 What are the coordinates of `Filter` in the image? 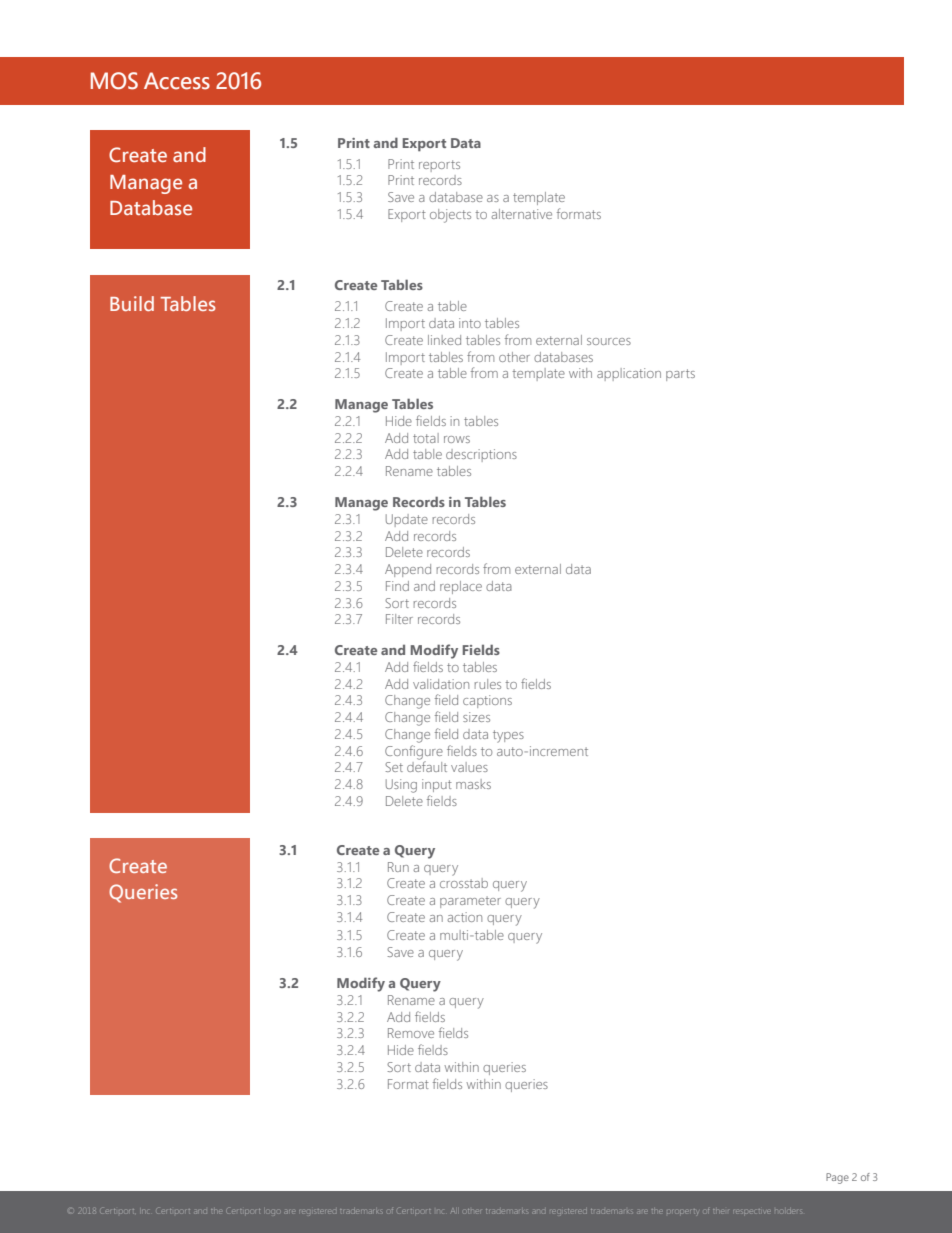 It's located at (399, 619).
